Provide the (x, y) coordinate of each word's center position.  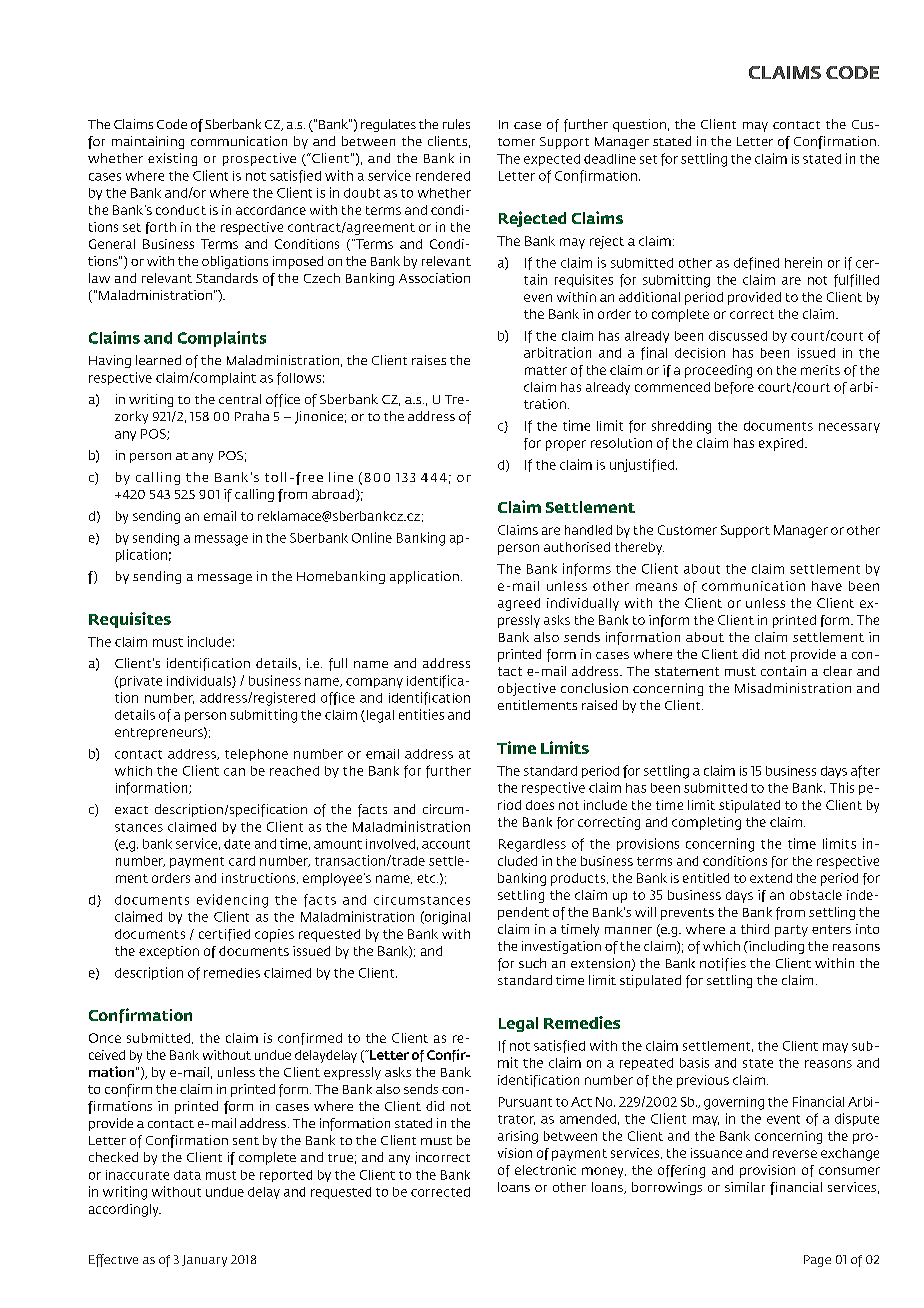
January (204, 1261)
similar (745, 1187)
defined (756, 263)
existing (172, 159)
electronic (545, 1170)
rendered (443, 176)
